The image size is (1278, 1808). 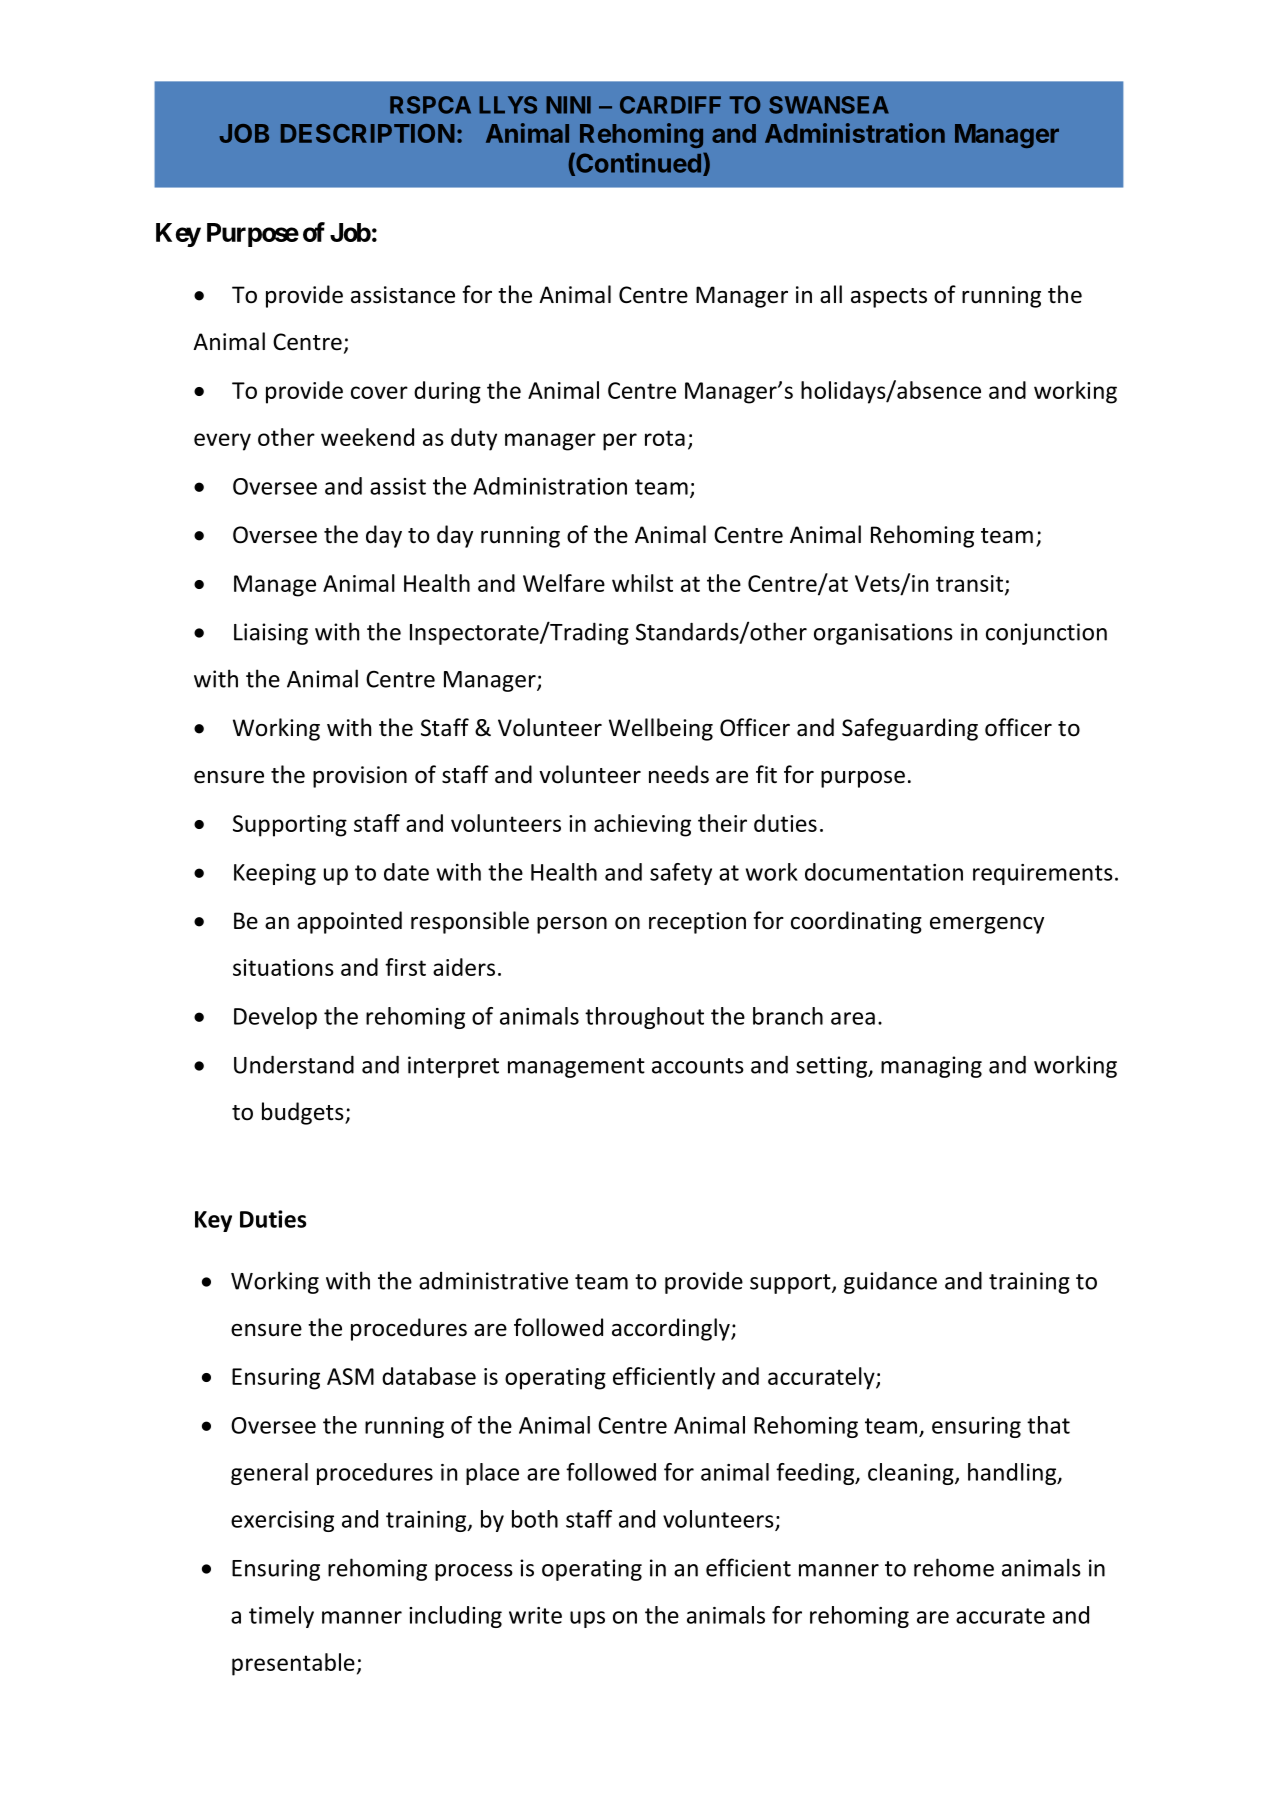 I want to click on guidance, so click(x=890, y=1282).
